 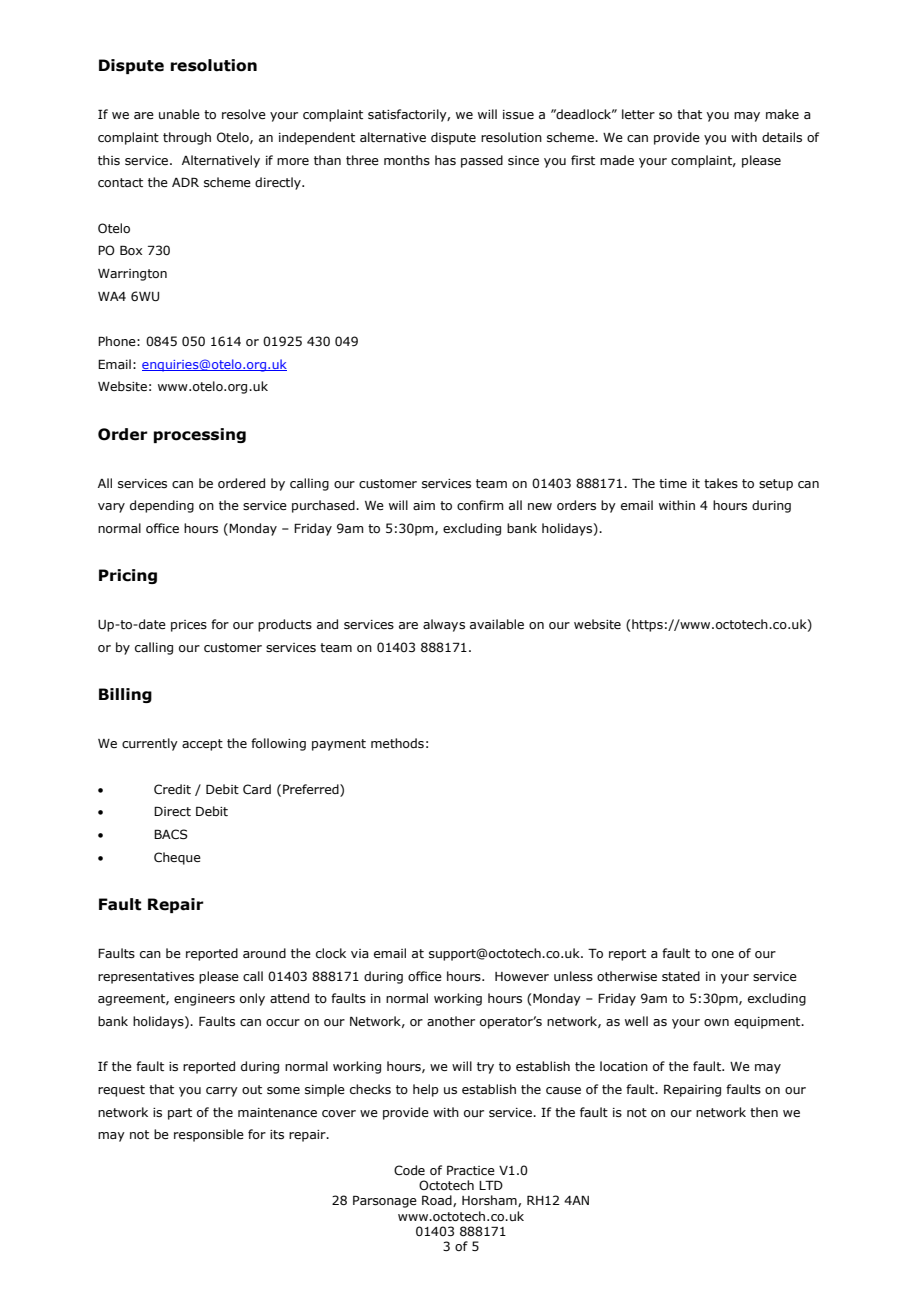 What do you see at coordinates (497, 624) in the screenshot?
I see `available` at bounding box center [497, 624].
